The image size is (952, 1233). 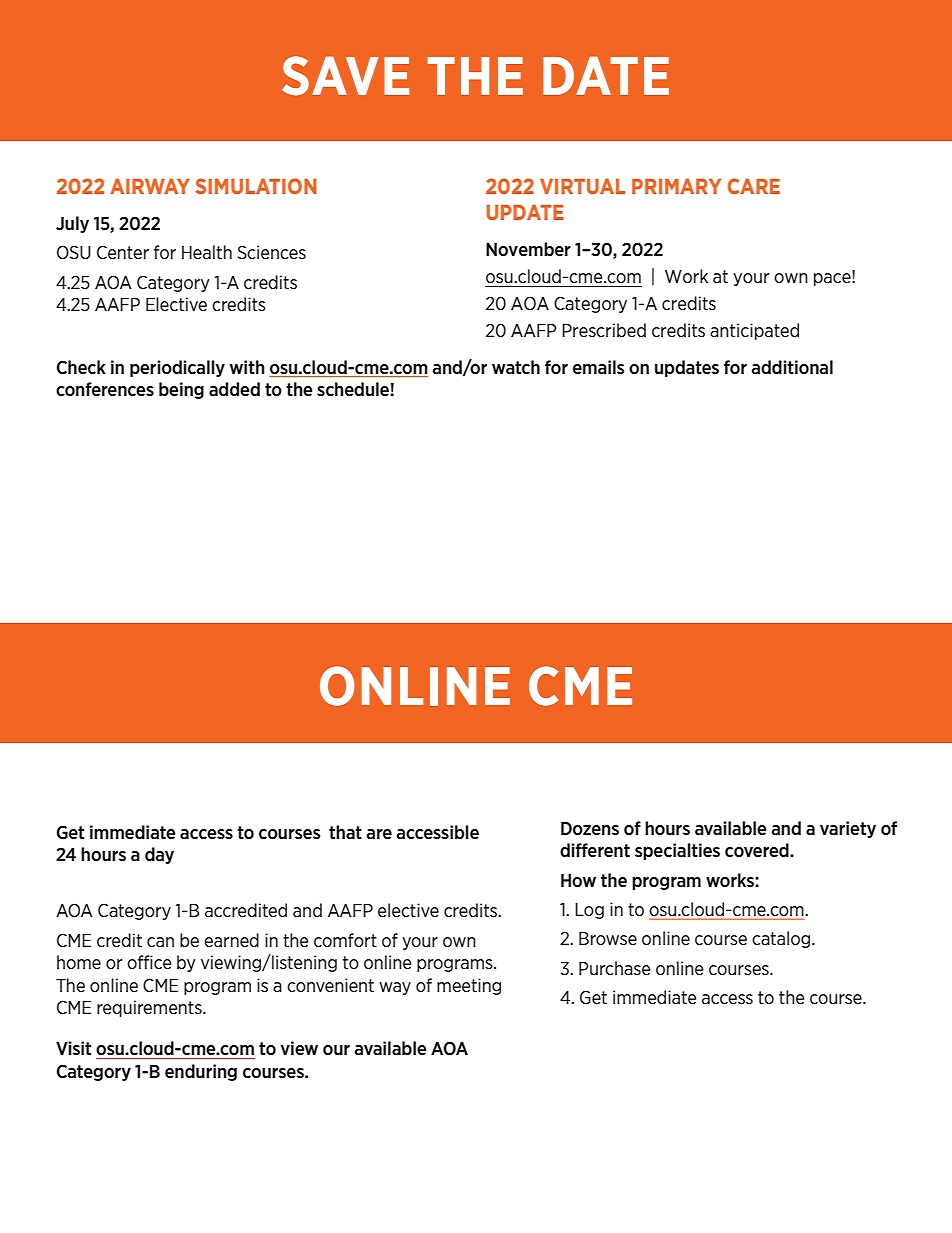 What do you see at coordinates (848, 829) in the image?
I see `variety` at bounding box center [848, 829].
